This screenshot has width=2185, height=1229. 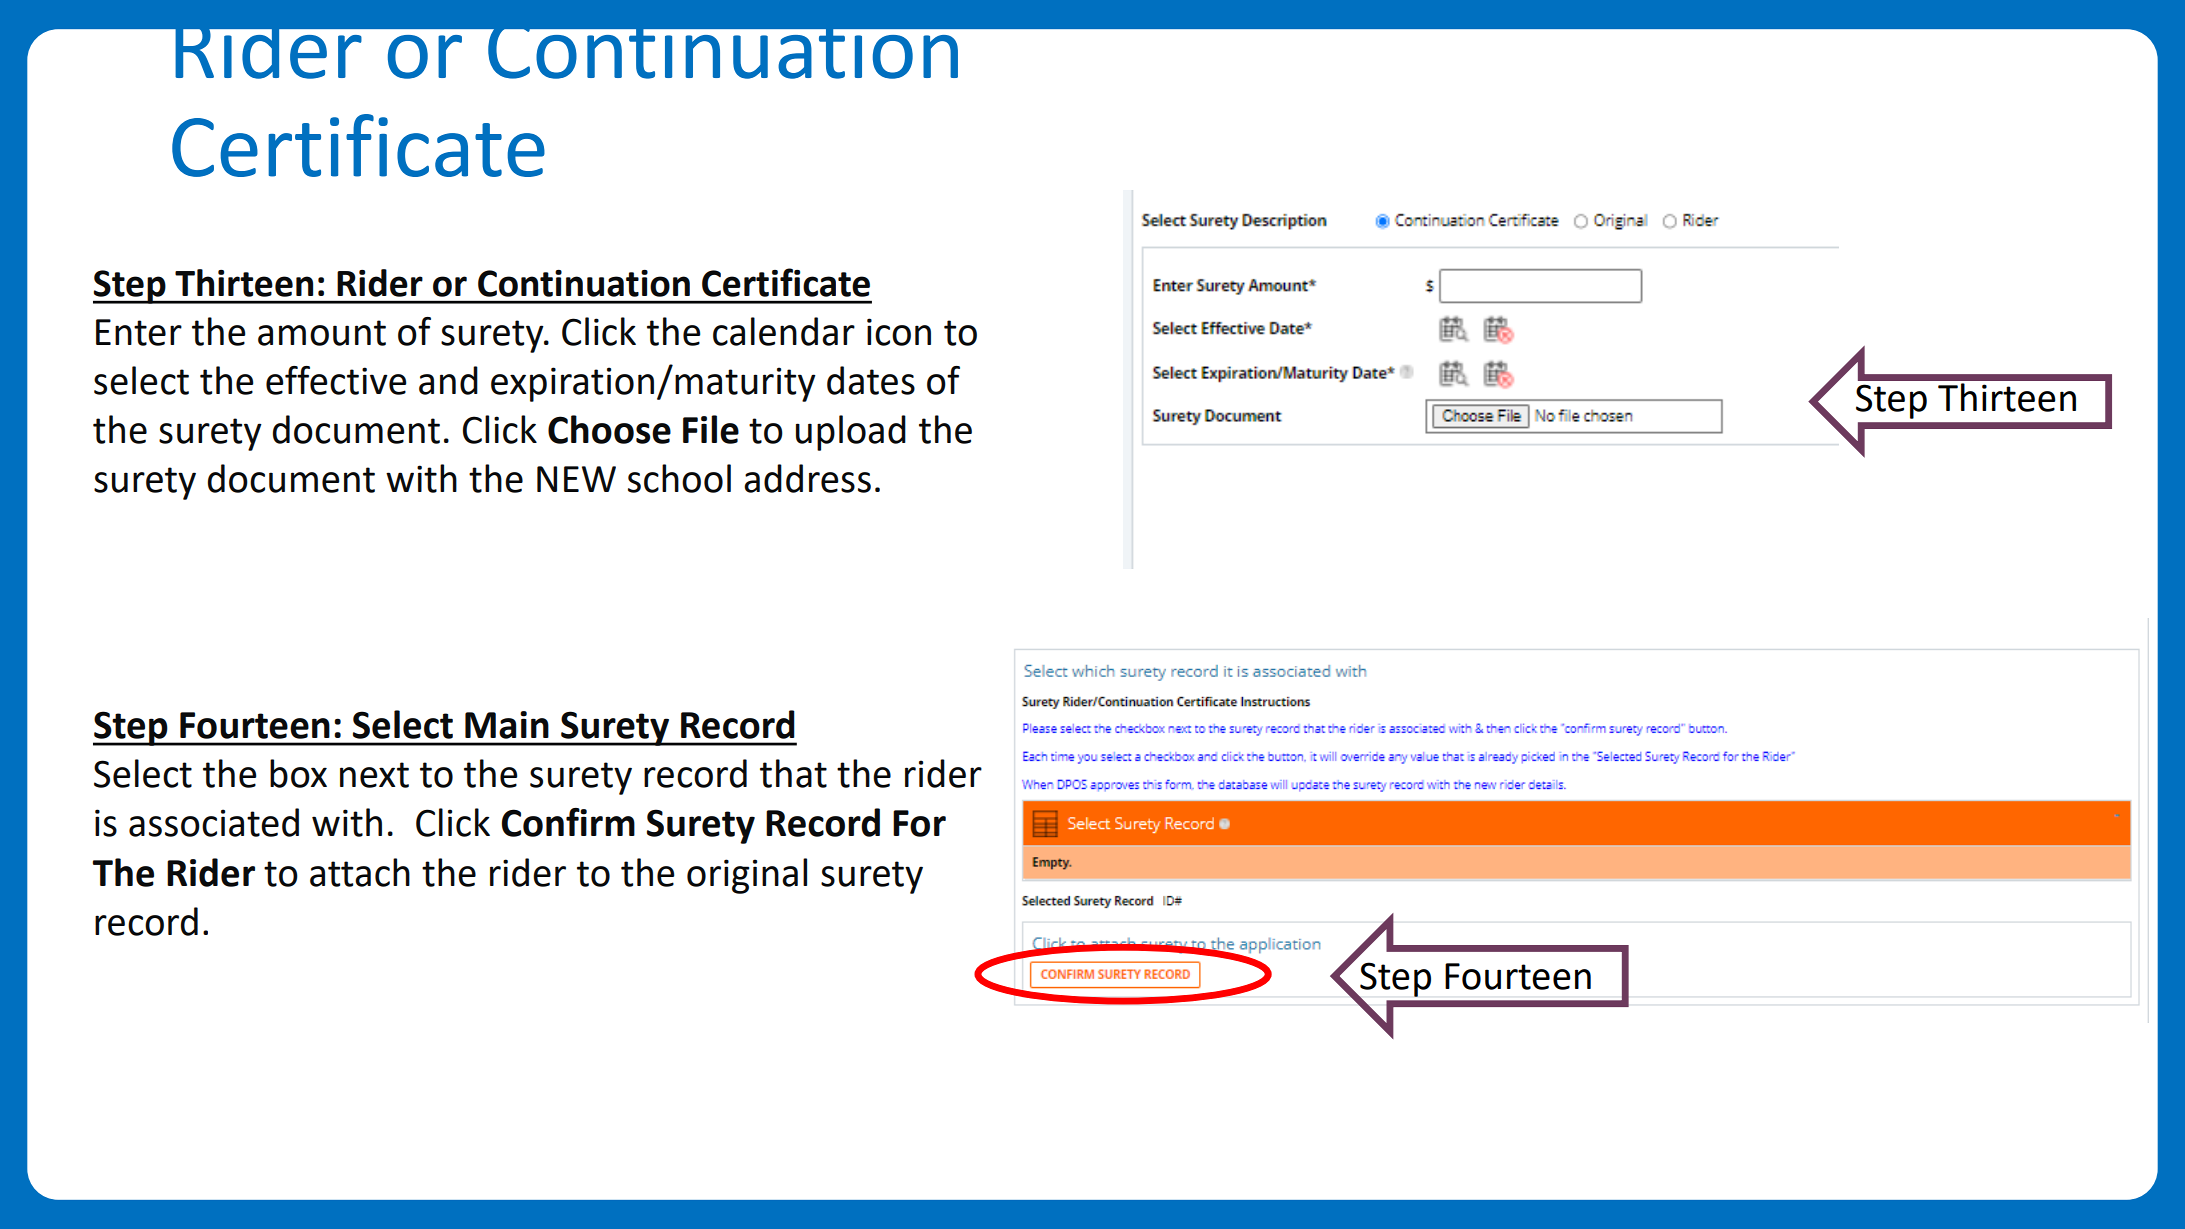 I want to click on NEW, so click(x=576, y=479).
